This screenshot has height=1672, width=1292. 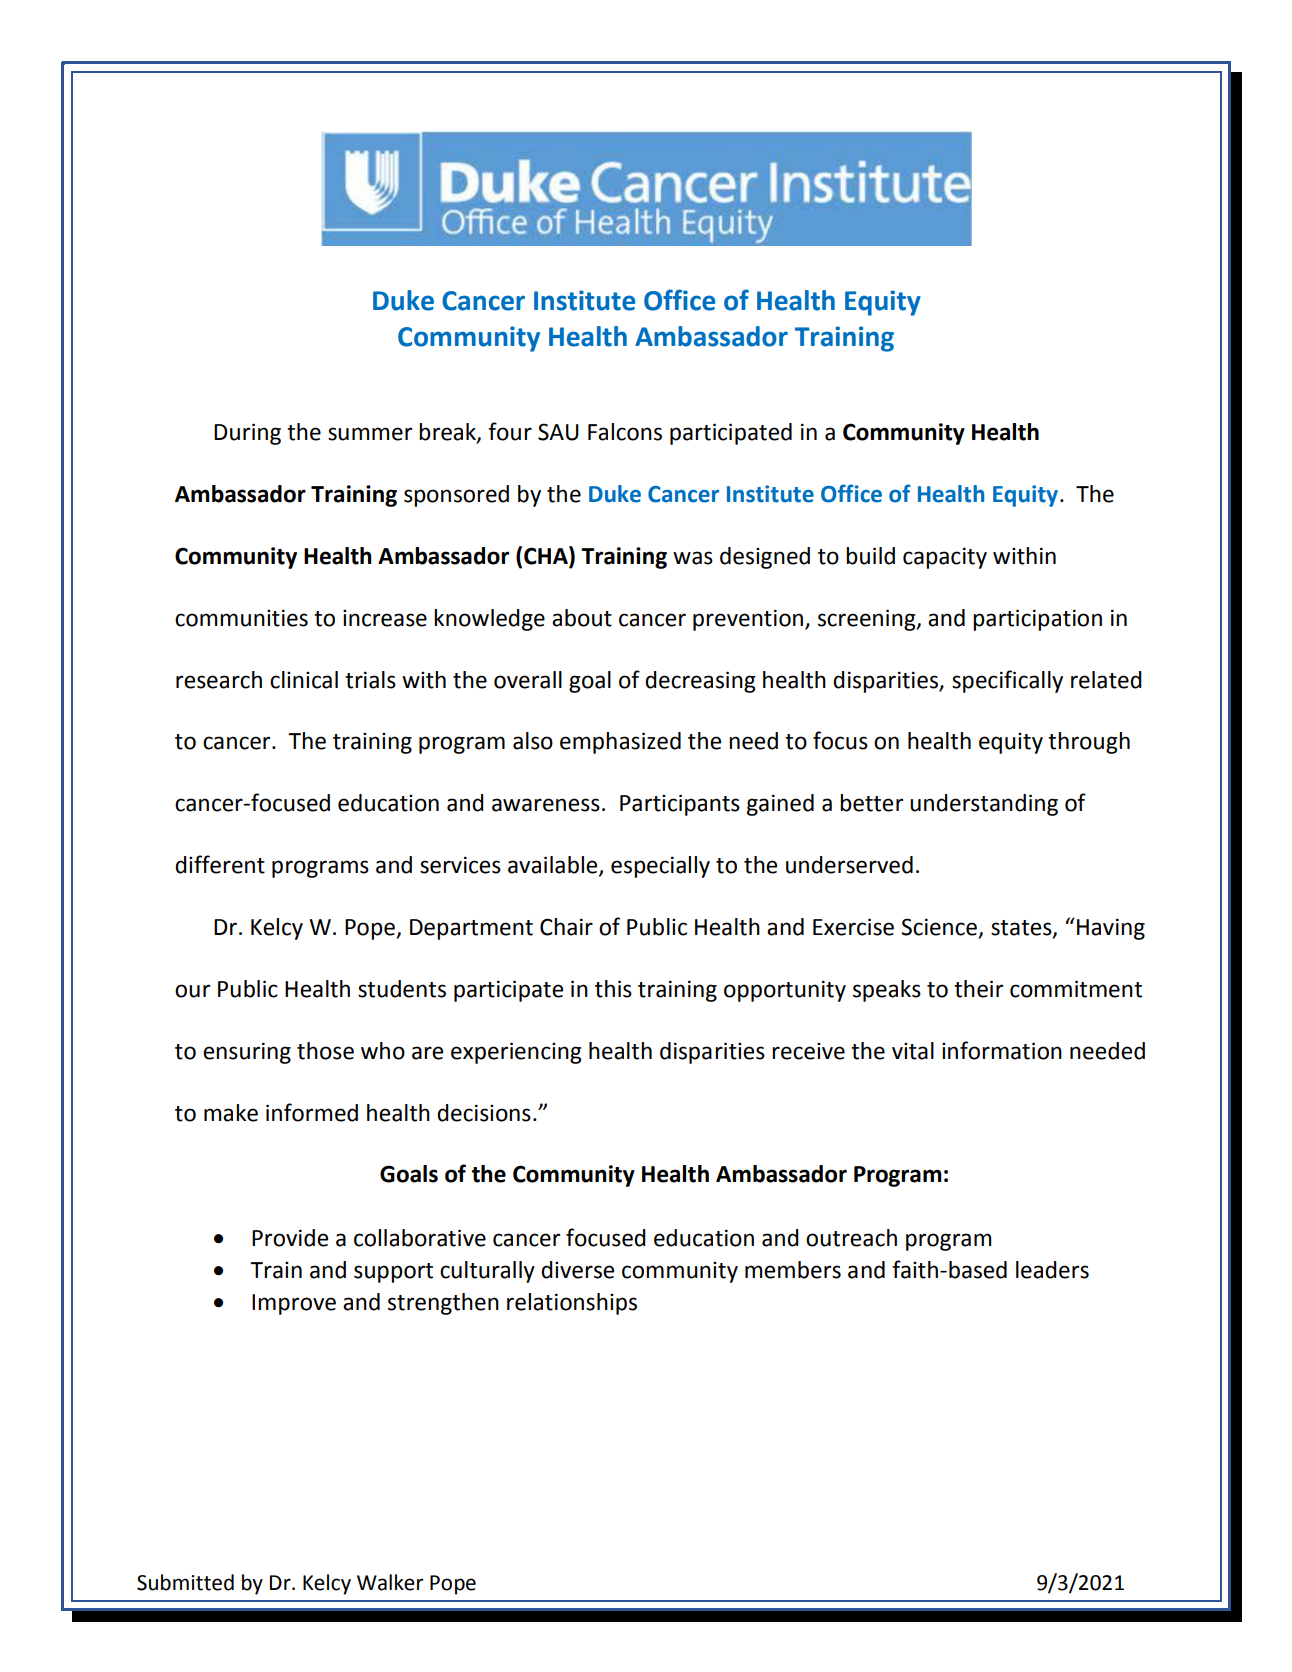 I want to click on this, so click(x=613, y=989).
